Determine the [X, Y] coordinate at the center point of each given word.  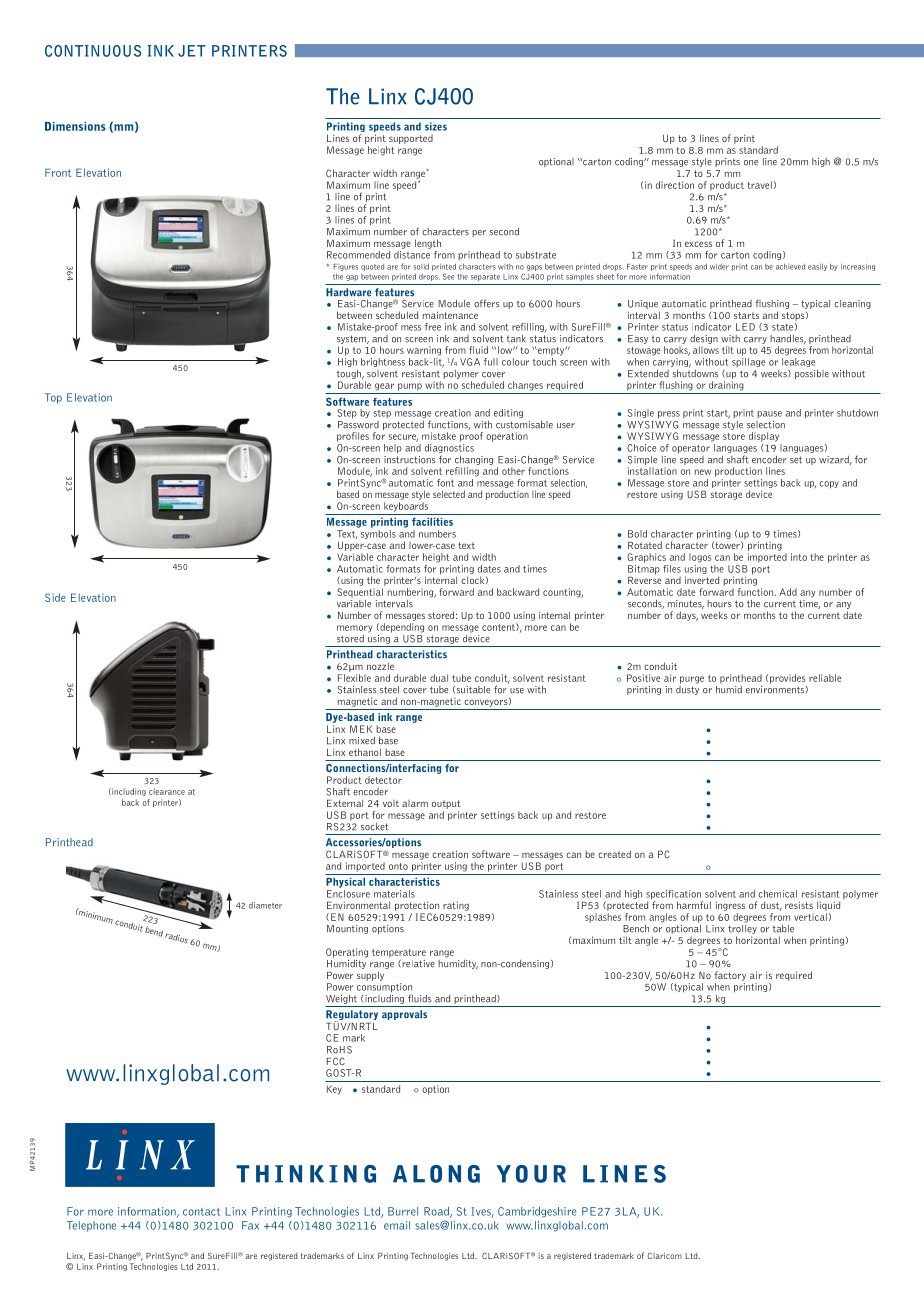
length [428, 244]
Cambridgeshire [537, 1212]
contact [201, 1212]
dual [439, 678]
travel [760, 185]
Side [55, 597]
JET [192, 51]
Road [437, 1212]
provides [788, 679]
